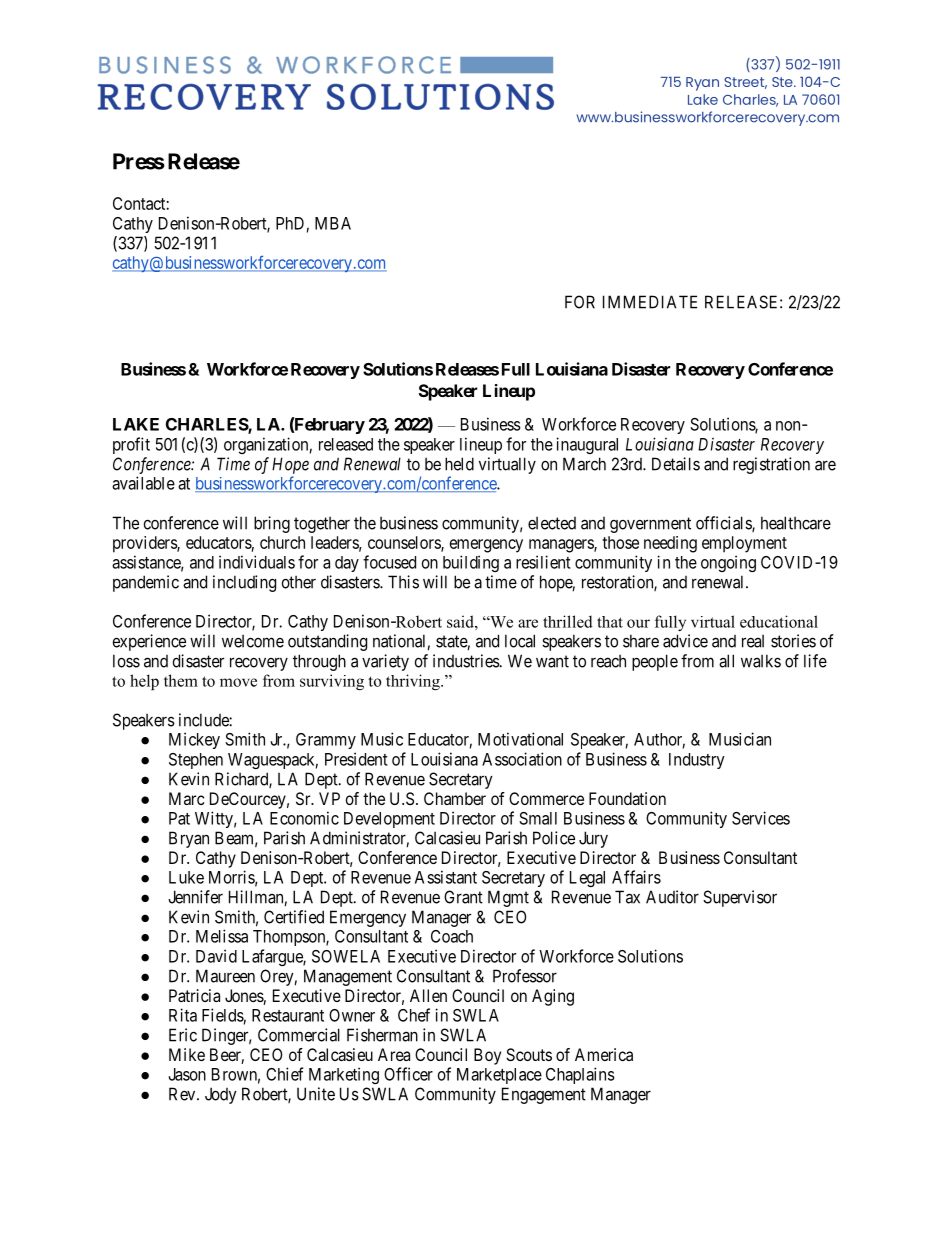 The width and height of the screenshot is (952, 1233). I want to click on MBA, so click(333, 223).
